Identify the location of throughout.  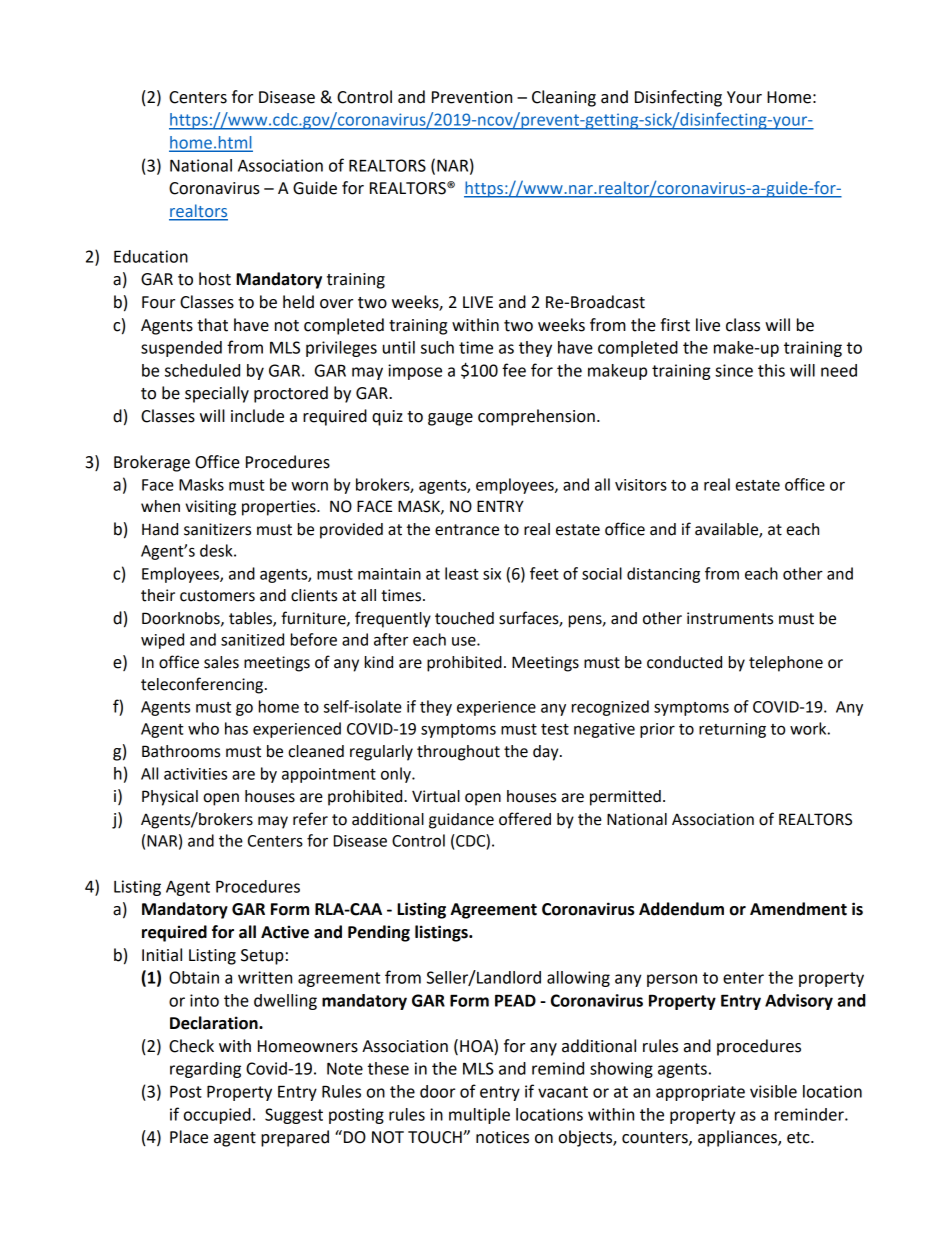
(458, 753).
